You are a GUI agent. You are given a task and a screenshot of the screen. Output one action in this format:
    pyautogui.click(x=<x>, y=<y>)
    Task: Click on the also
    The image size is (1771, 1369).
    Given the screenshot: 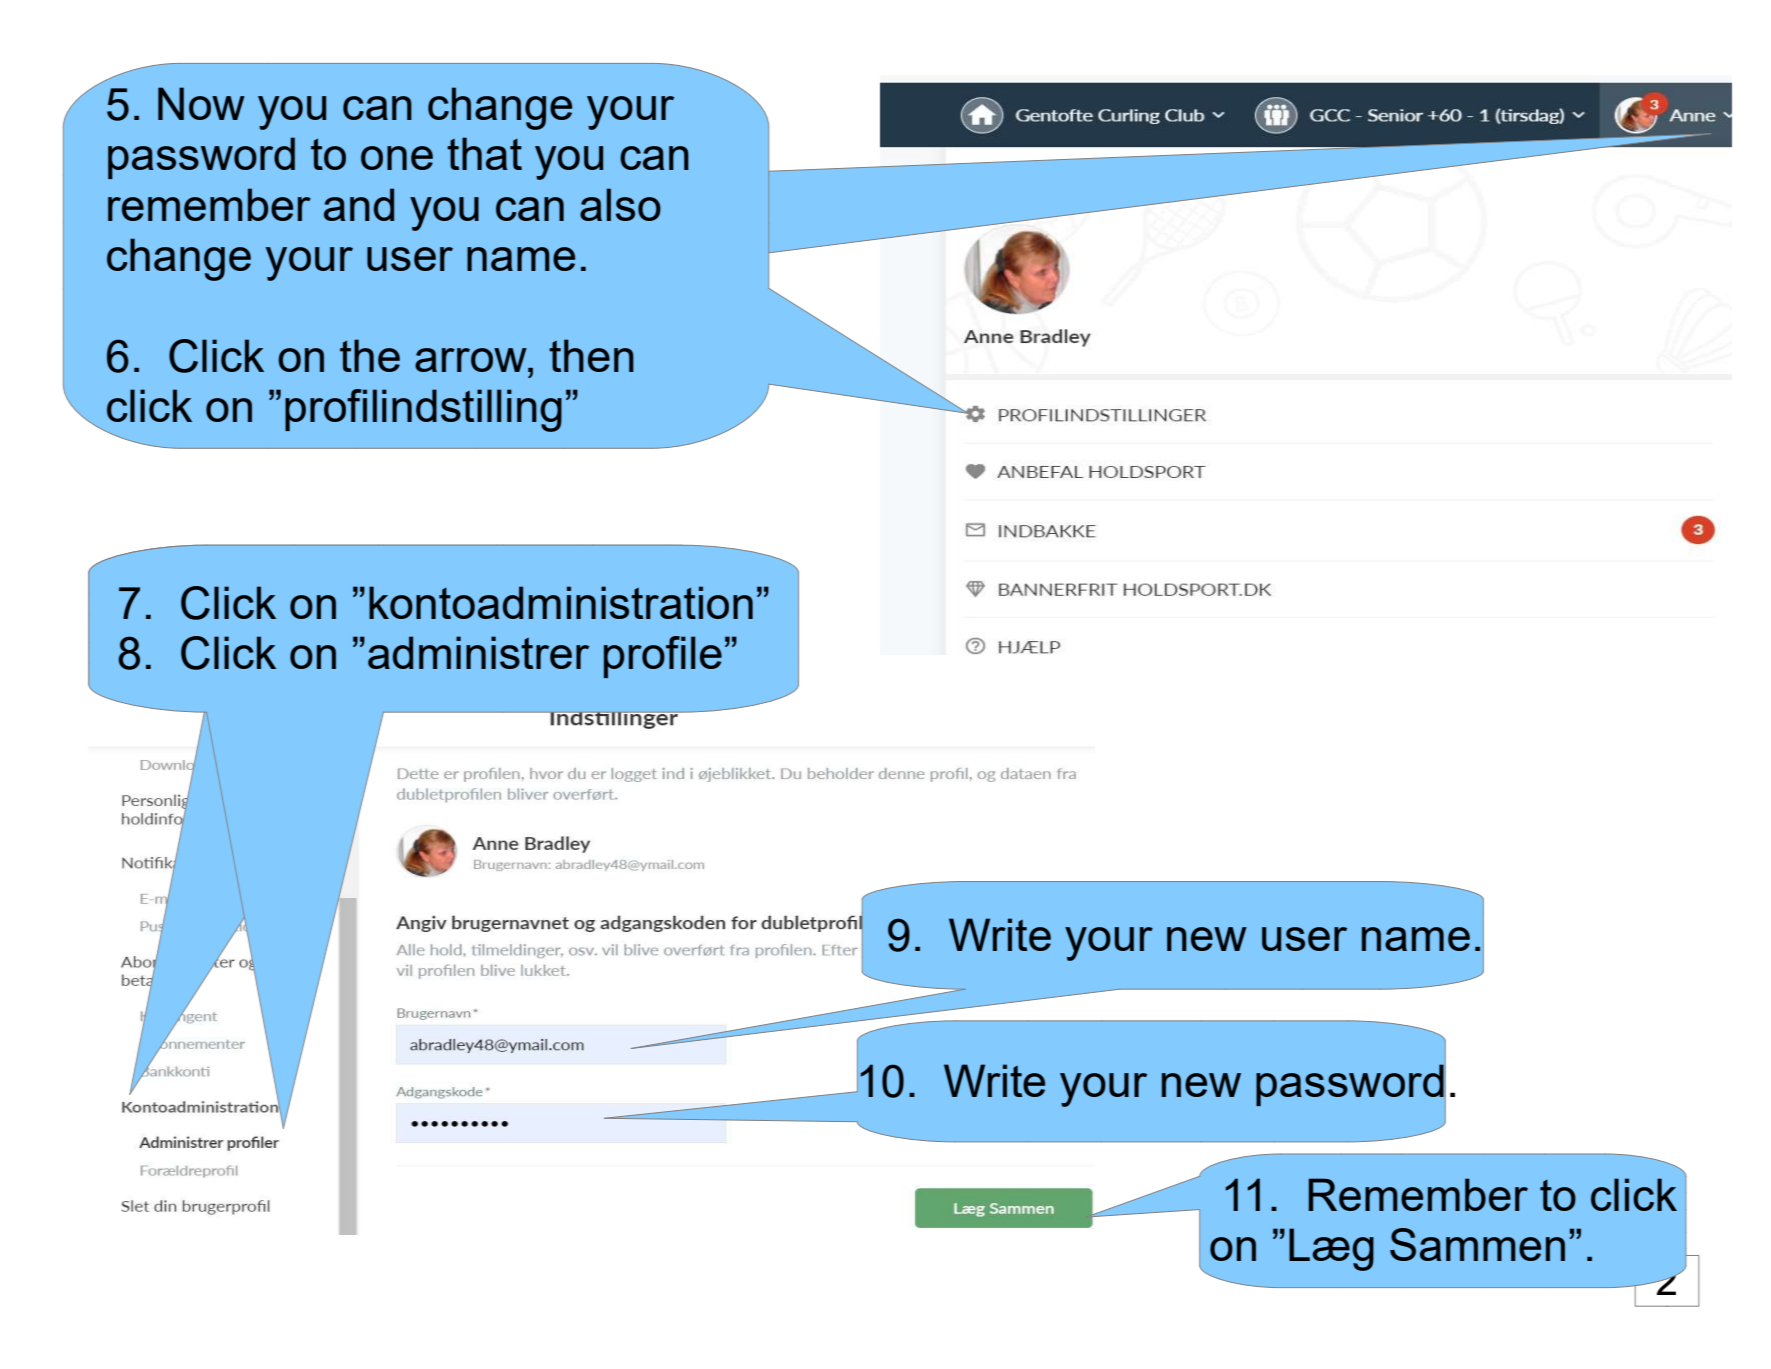 What is the action you would take?
    pyautogui.click(x=620, y=204)
